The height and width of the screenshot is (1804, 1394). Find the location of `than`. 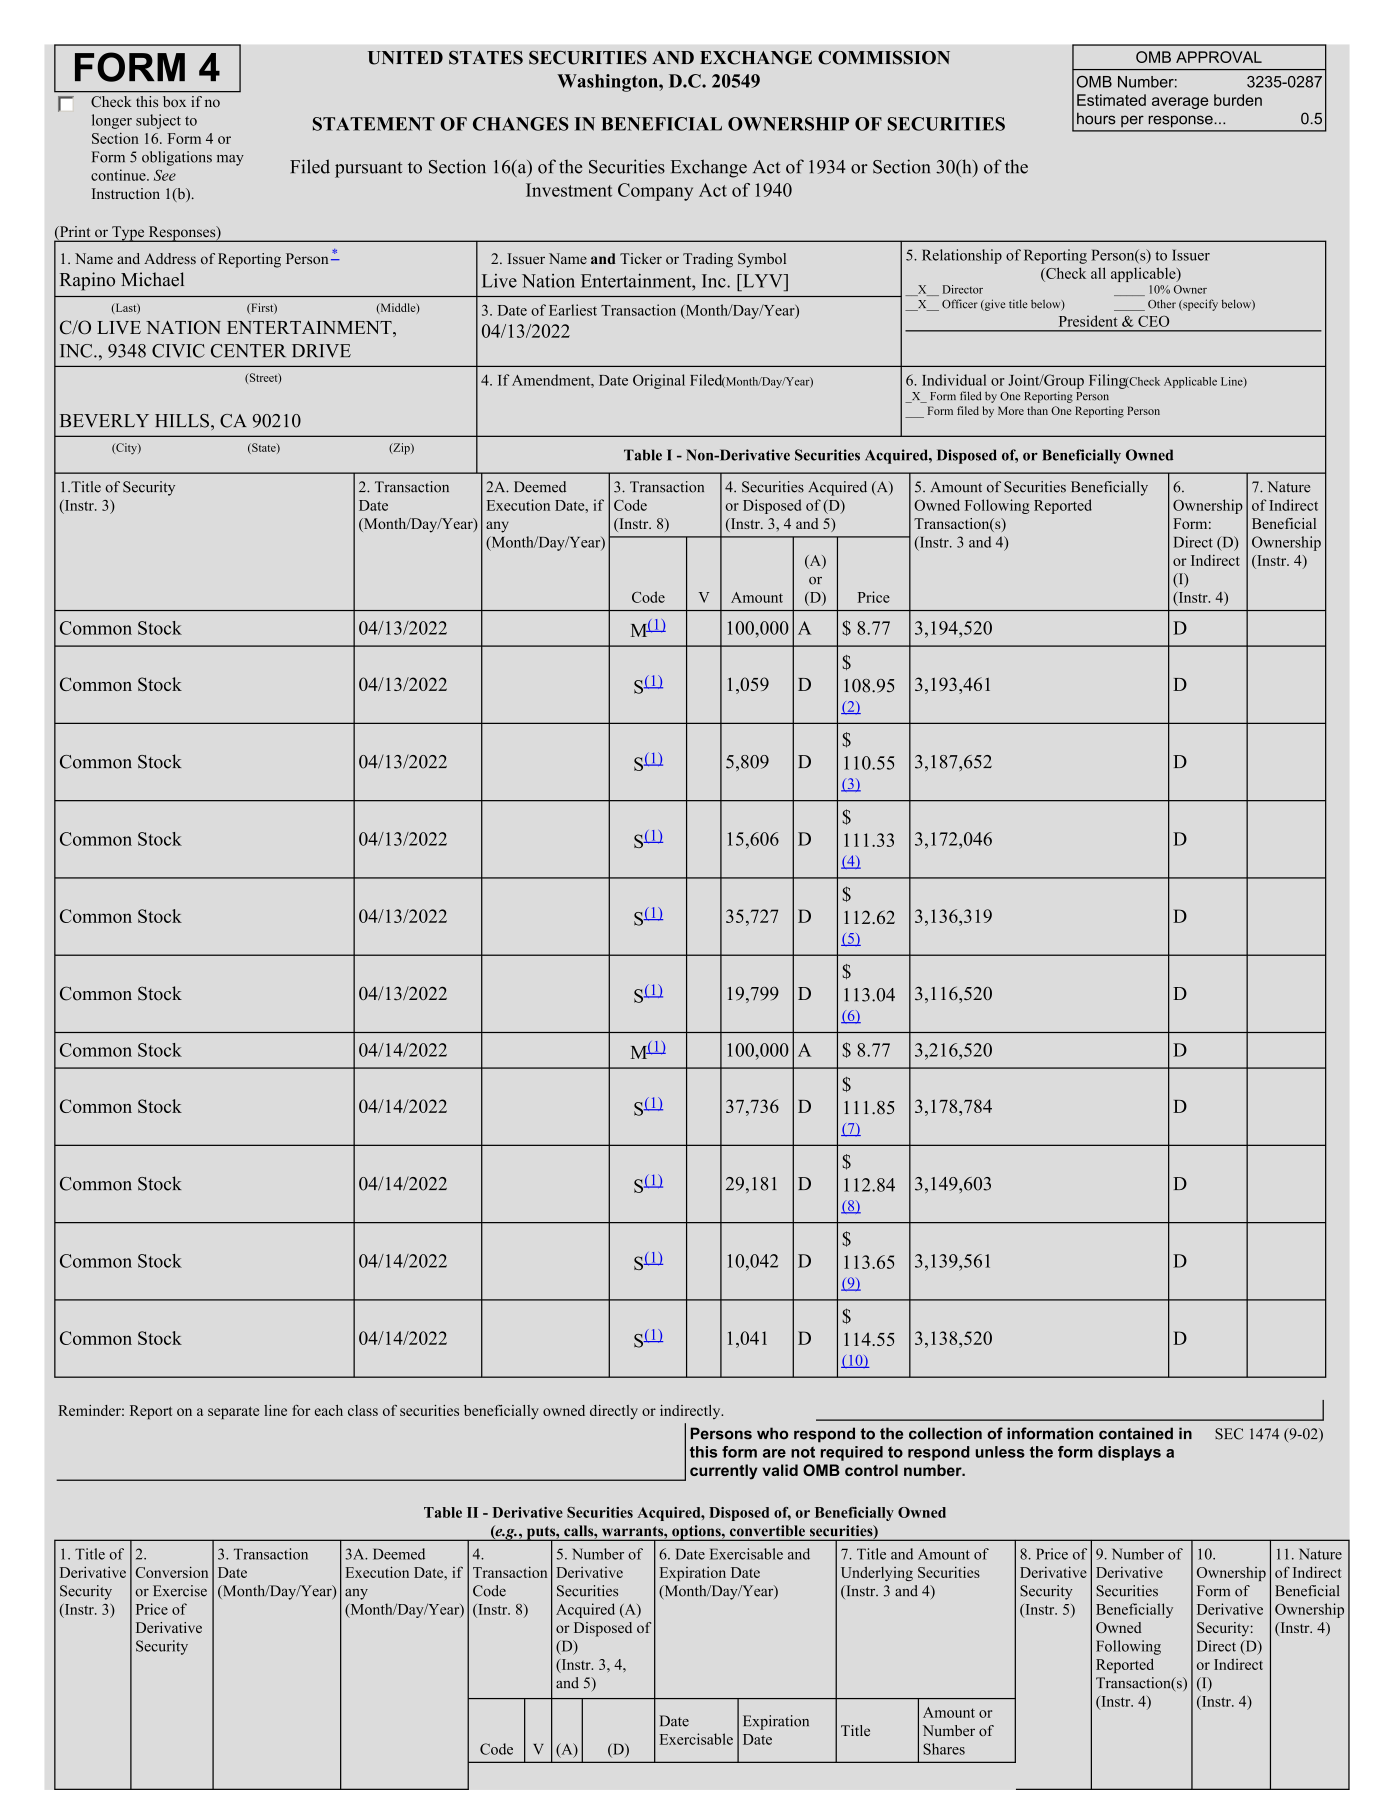

than is located at coordinates (1037, 410).
